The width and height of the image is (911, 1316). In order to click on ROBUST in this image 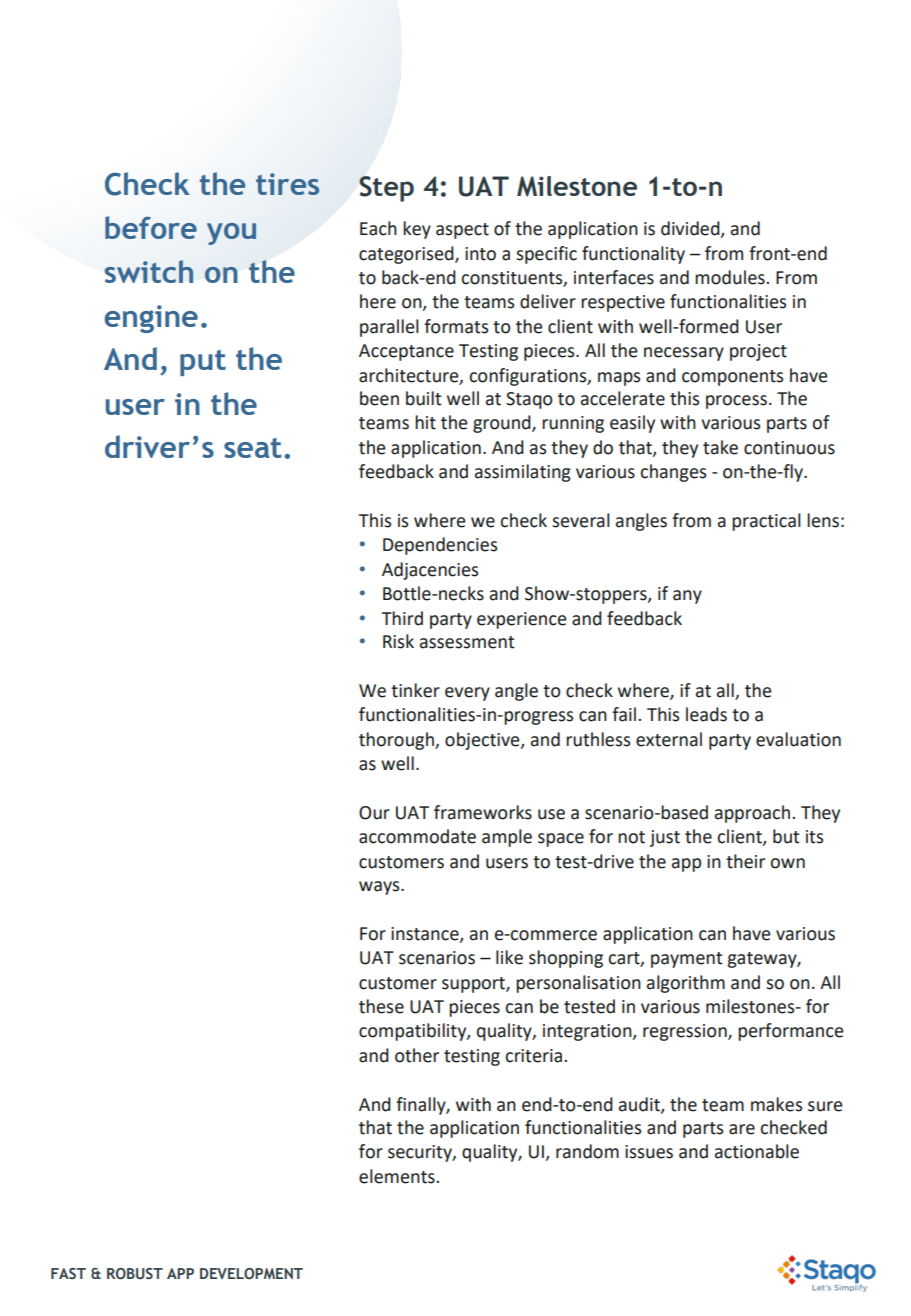, I will do `click(135, 1273)`.
